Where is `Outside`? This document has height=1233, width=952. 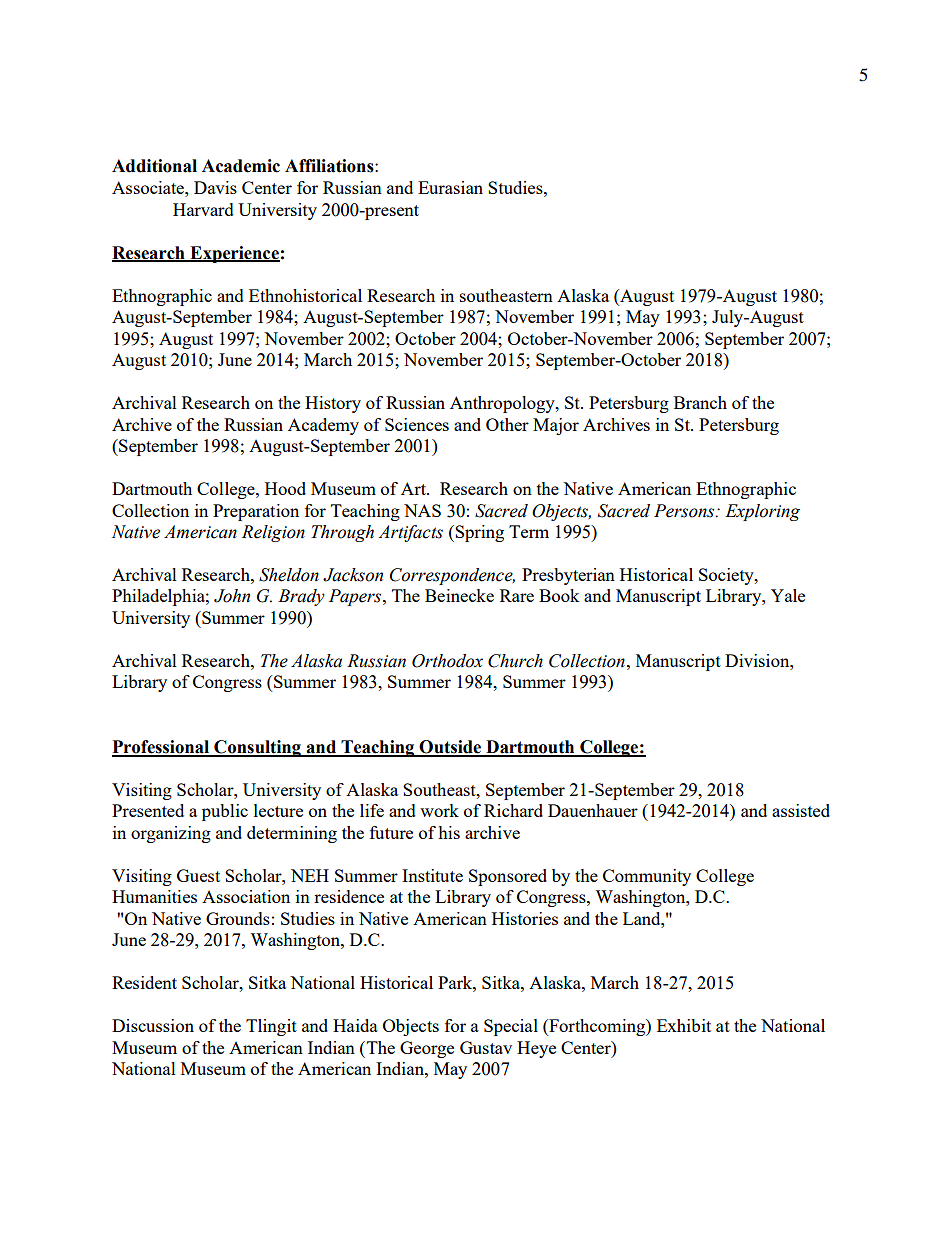 Outside is located at coordinates (451, 748).
